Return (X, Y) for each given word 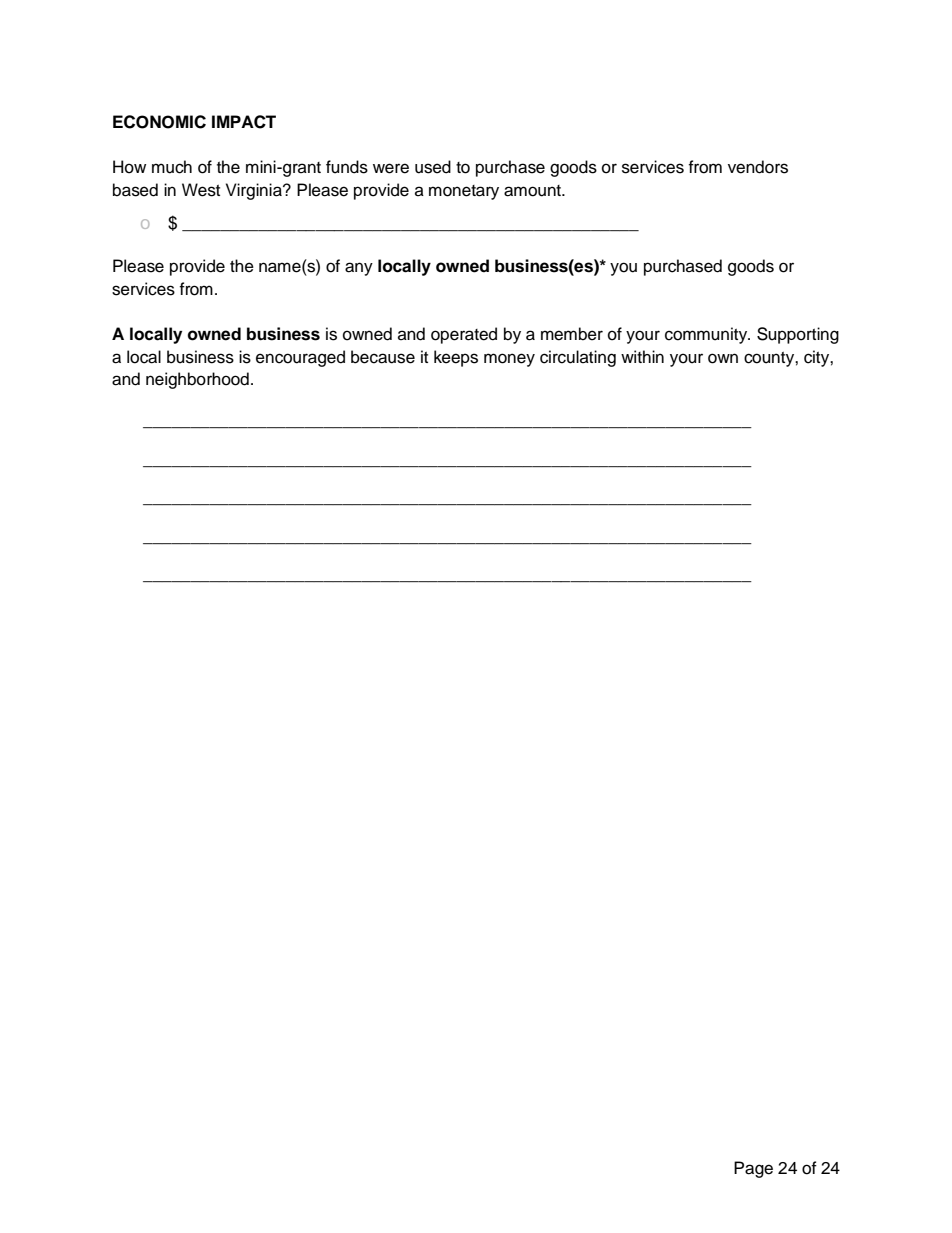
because (383, 357)
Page (753, 1169)
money (509, 360)
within (642, 356)
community (707, 335)
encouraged (300, 358)
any (359, 269)
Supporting (798, 335)
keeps (456, 358)
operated (464, 335)
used (433, 167)
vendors (758, 167)
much (172, 167)
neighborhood (197, 380)
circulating (578, 358)
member (572, 334)
